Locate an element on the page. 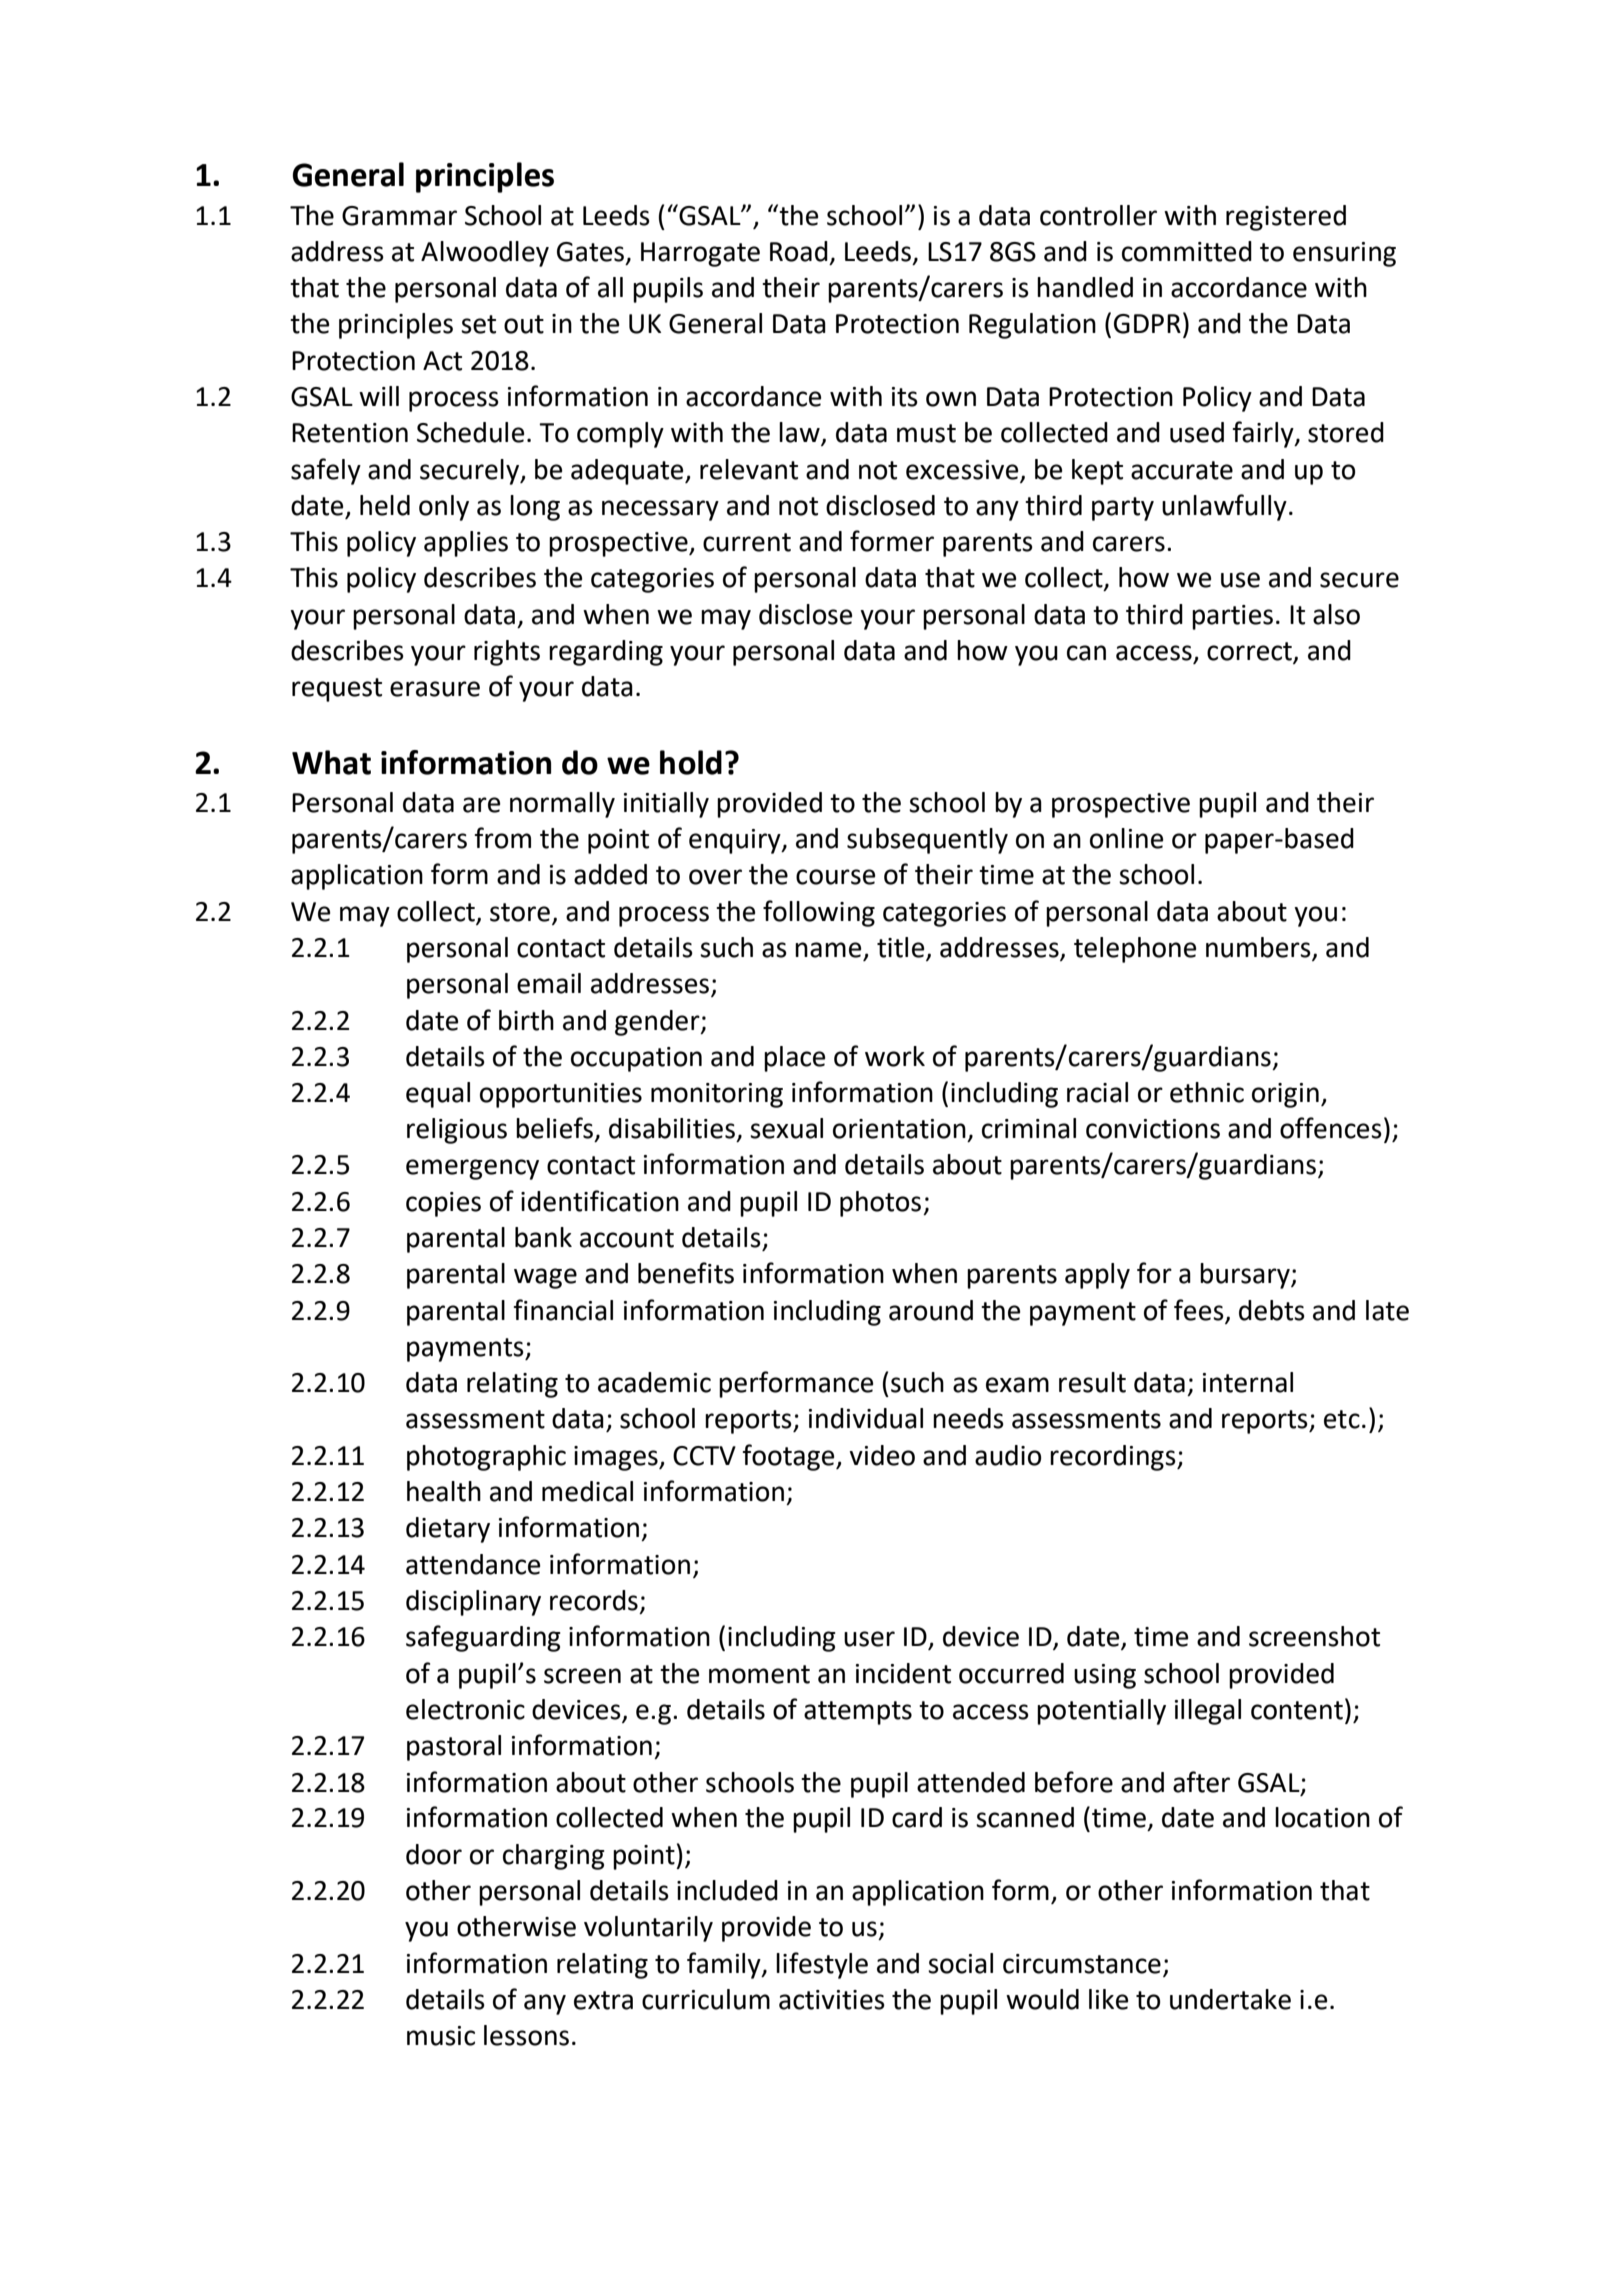  set is located at coordinates (478, 324).
